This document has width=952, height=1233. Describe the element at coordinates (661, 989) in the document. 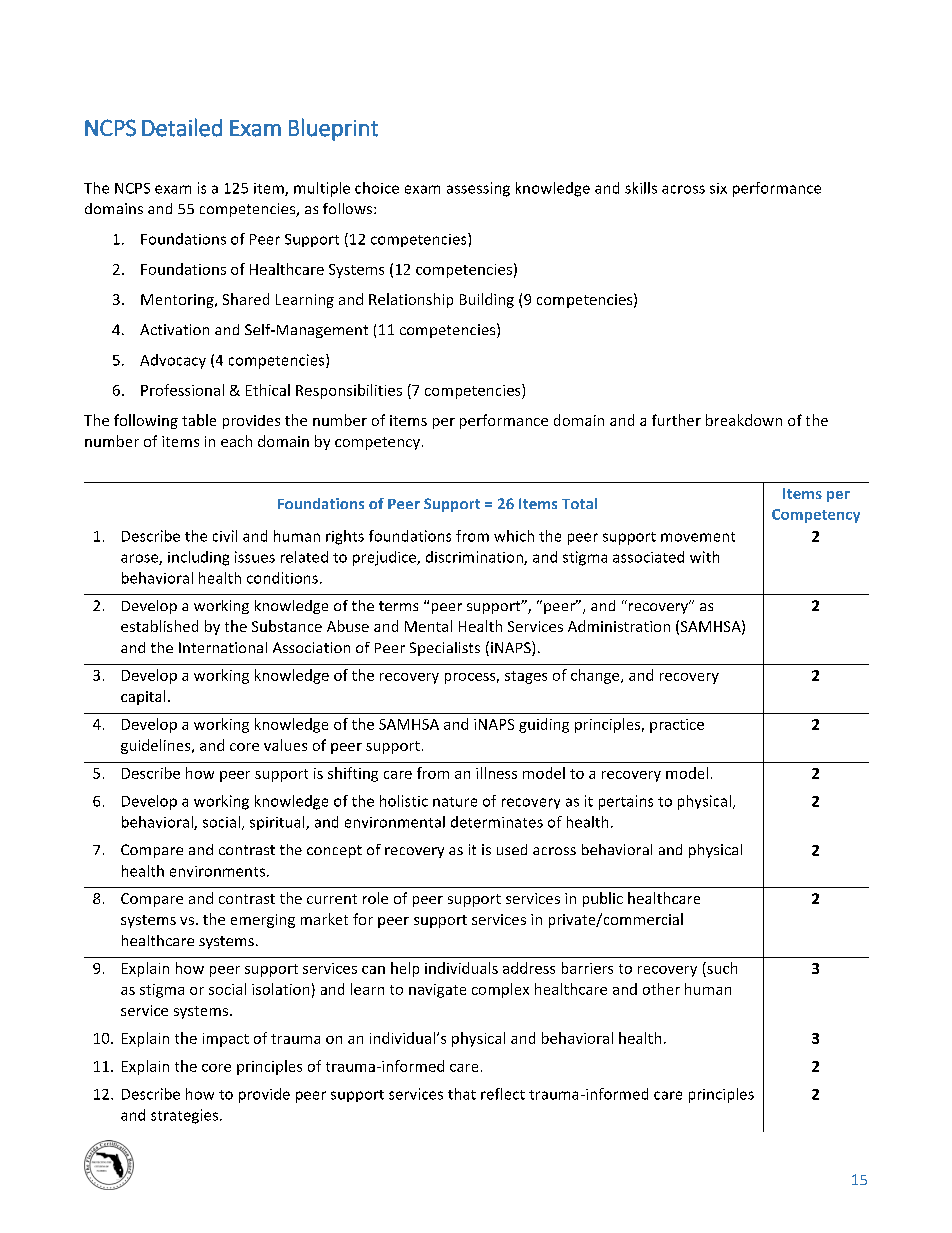

I see `other` at that location.
